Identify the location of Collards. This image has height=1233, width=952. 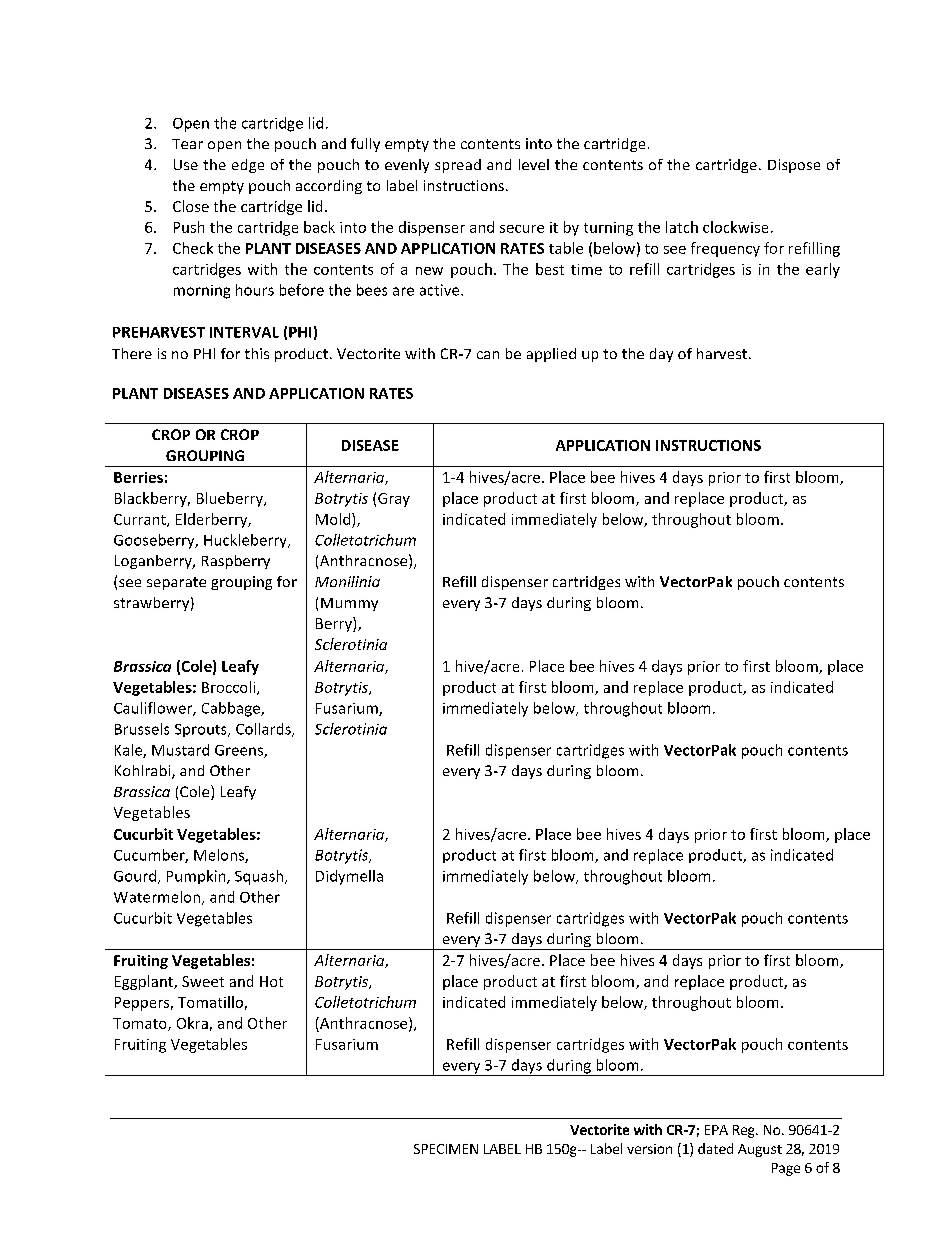
(264, 730).
